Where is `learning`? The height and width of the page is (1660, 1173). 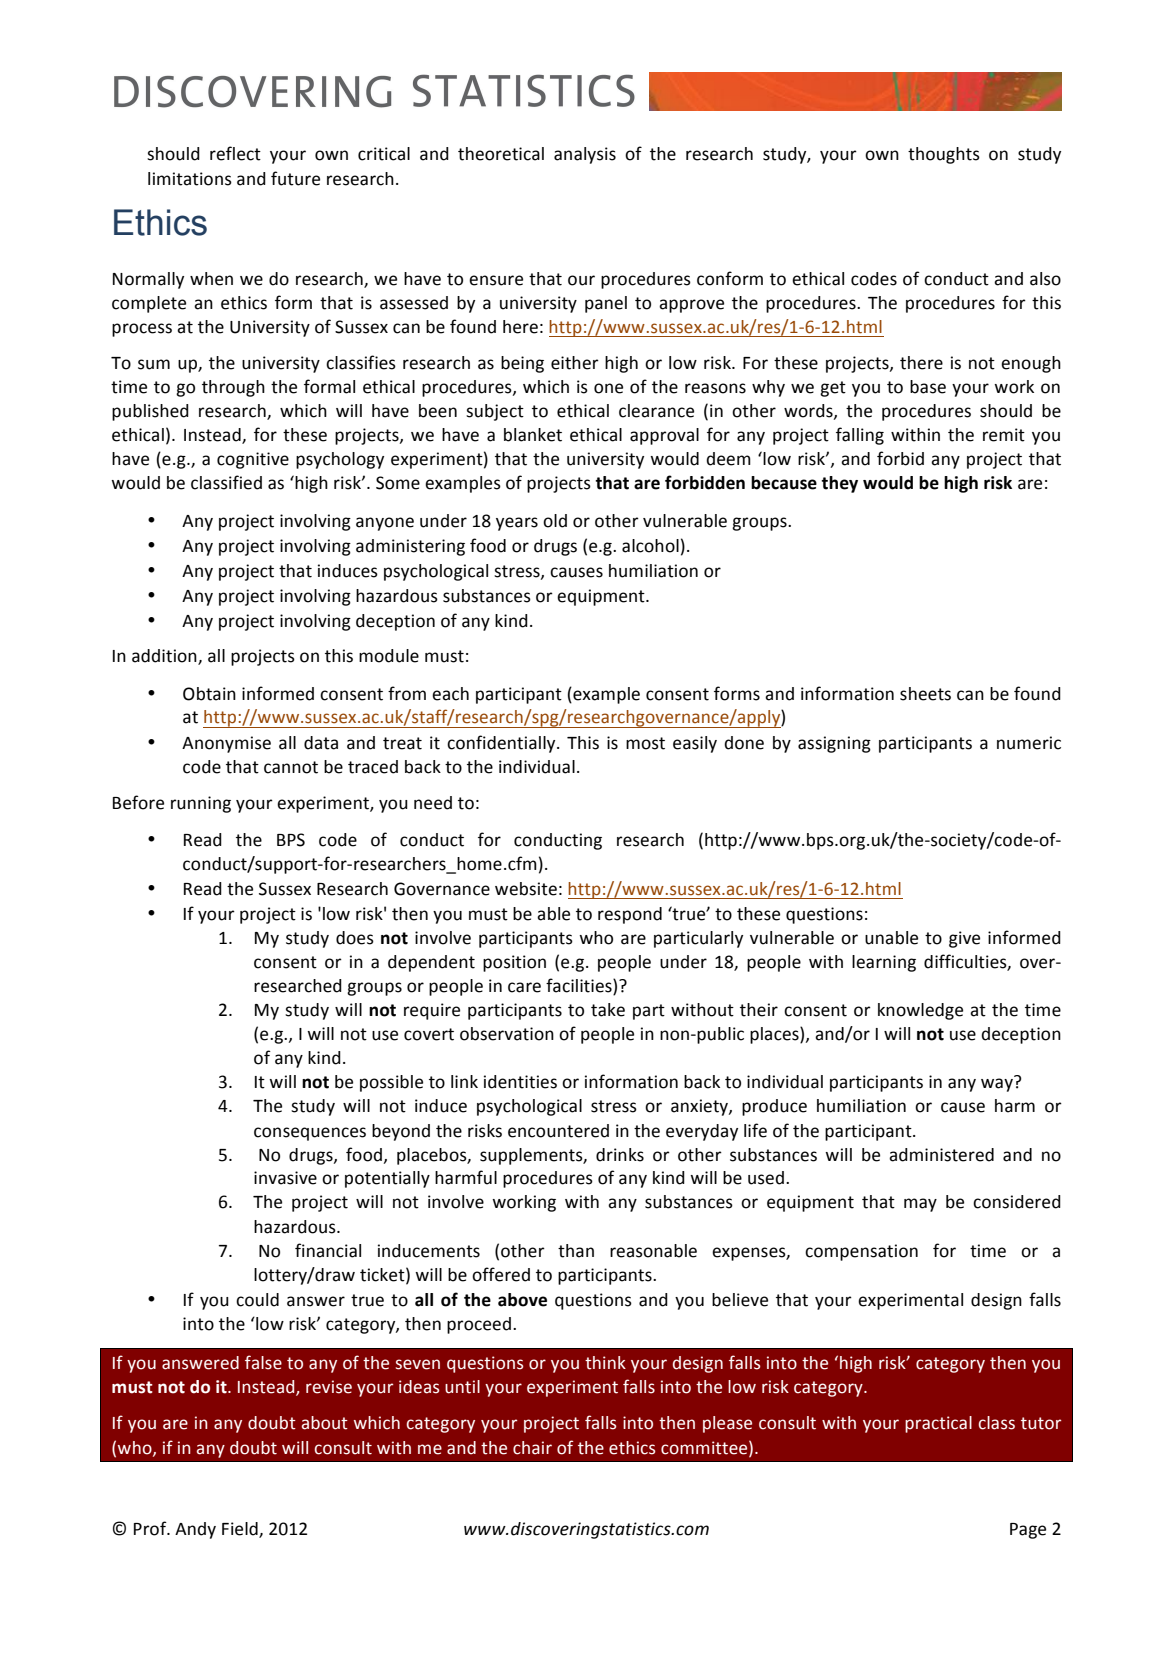 learning is located at coordinates (884, 963).
